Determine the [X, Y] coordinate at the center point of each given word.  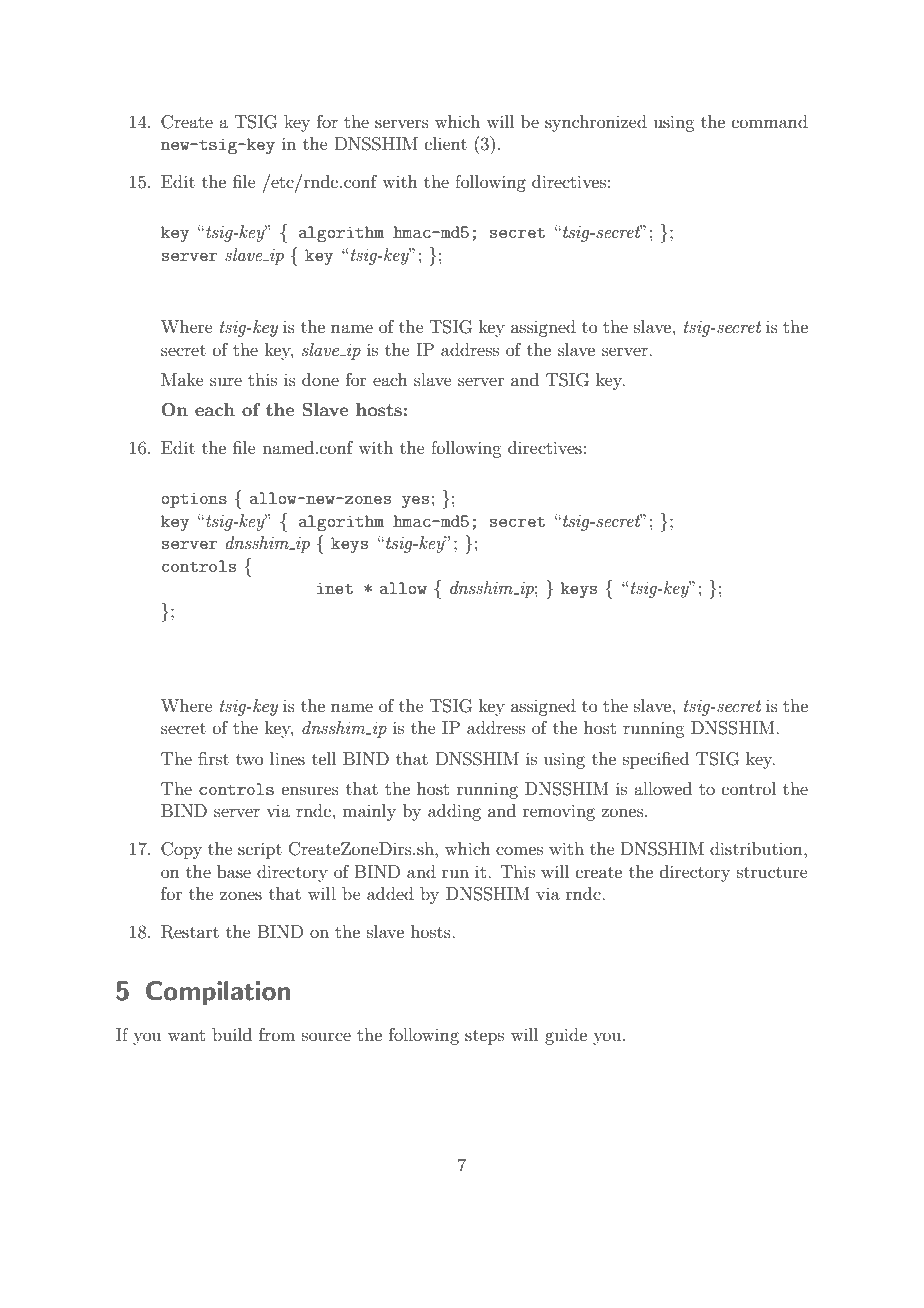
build [232, 1034]
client [446, 143]
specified [656, 760]
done [320, 379]
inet [335, 588]
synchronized [596, 123]
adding [454, 812]
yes [415, 502]
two [250, 759]
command [770, 121]
